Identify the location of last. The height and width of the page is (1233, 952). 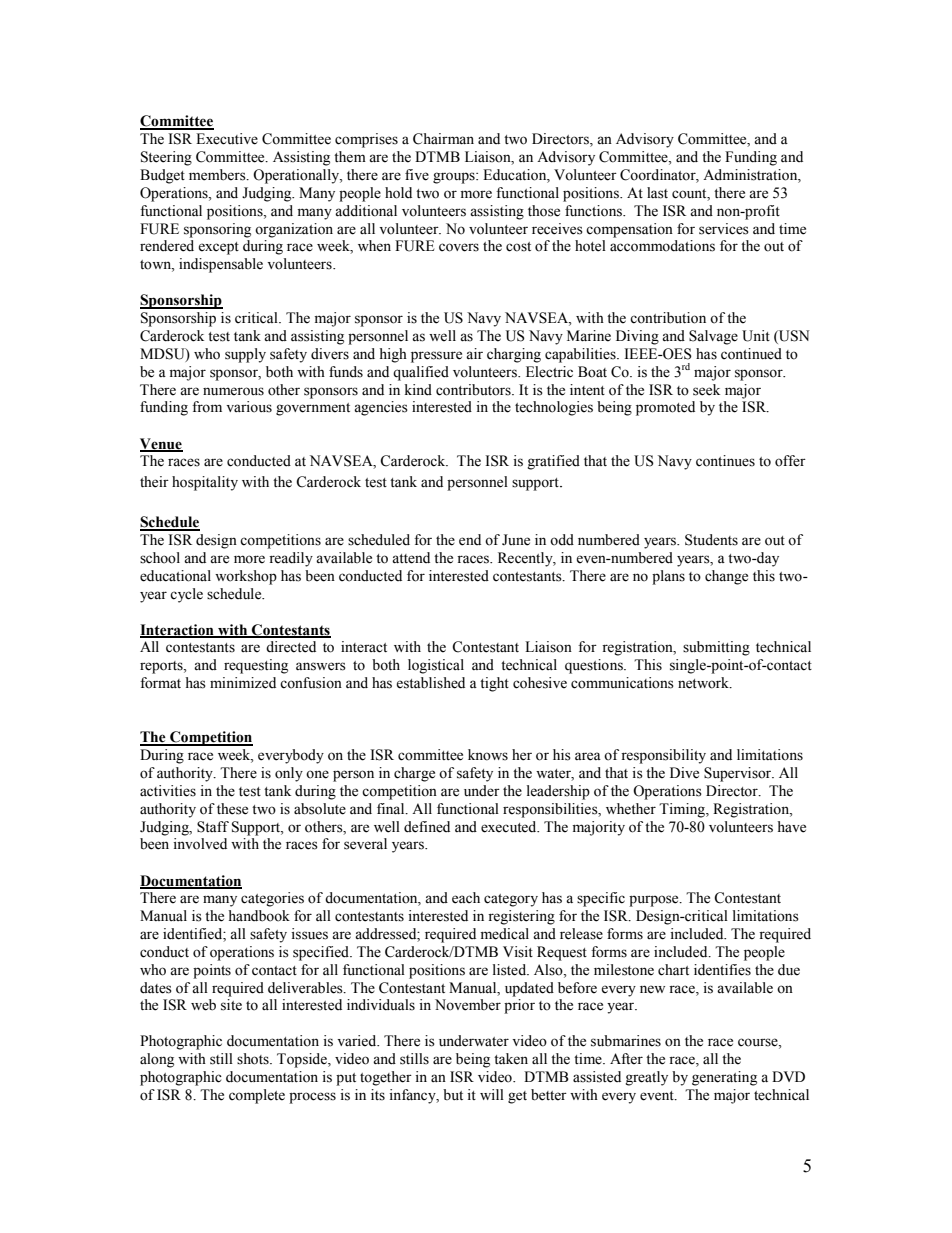
(657, 193).
